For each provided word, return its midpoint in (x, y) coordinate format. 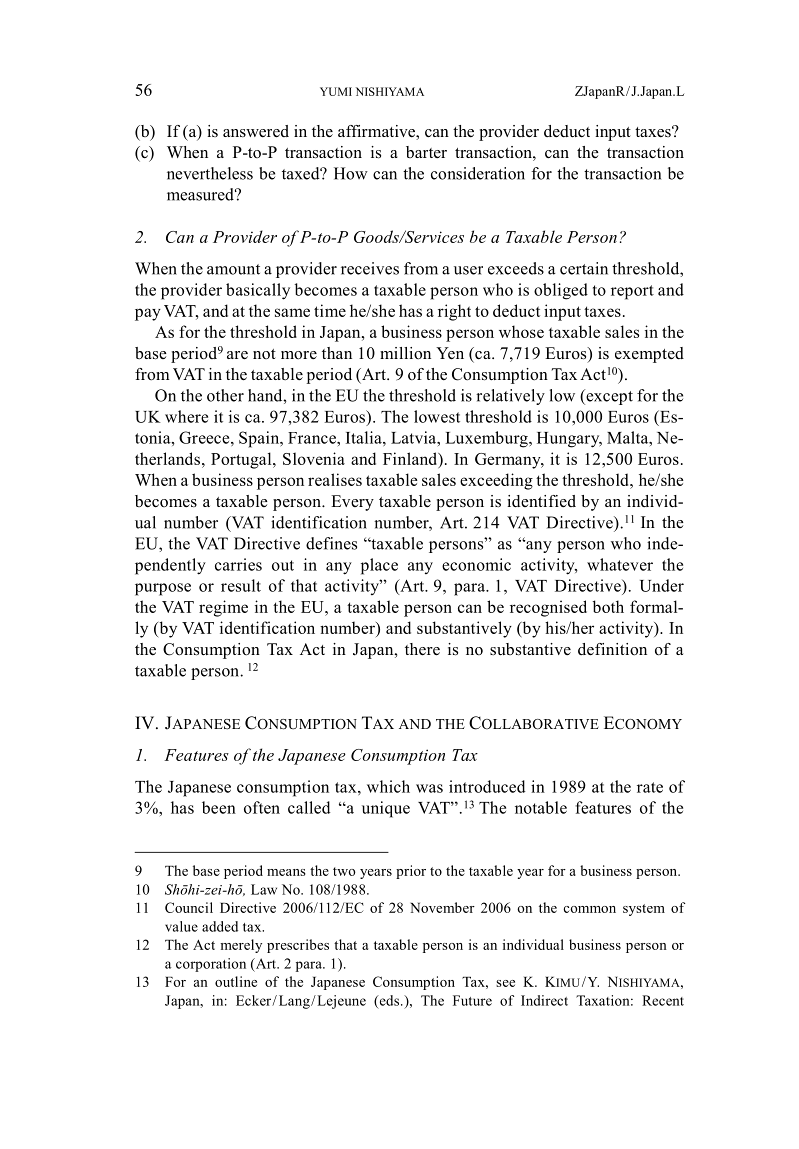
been (219, 807)
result (241, 585)
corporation (211, 965)
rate (650, 787)
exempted (649, 355)
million (405, 353)
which (388, 786)
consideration (478, 173)
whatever (620, 564)
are (237, 355)
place (379, 566)
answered (256, 131)
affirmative (377, 132)
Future (472, 1000)
